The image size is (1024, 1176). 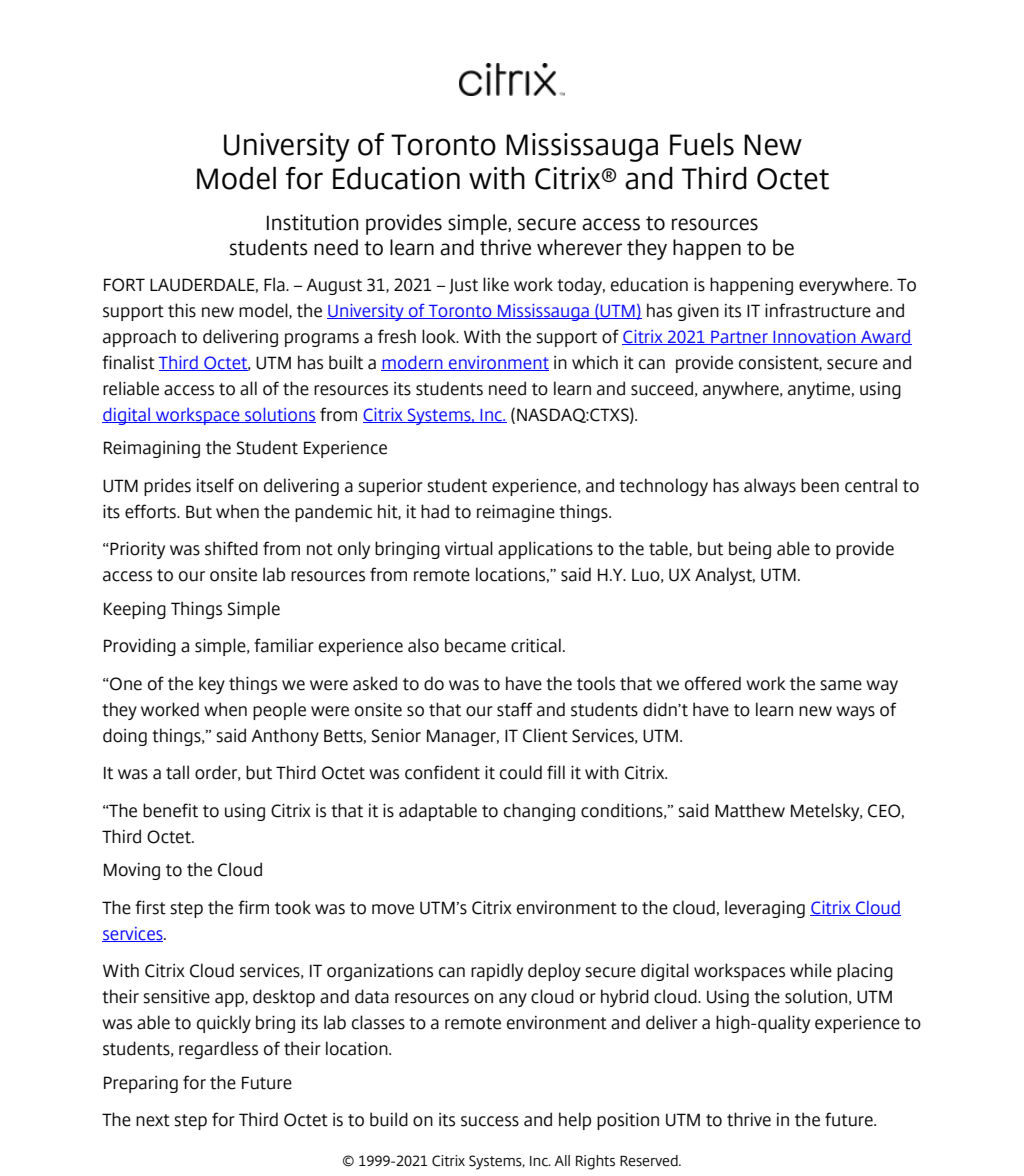 What do you see at coordinates (152, 449) in the page?
I see `Reimagining` at bounding box center [152, 449].
